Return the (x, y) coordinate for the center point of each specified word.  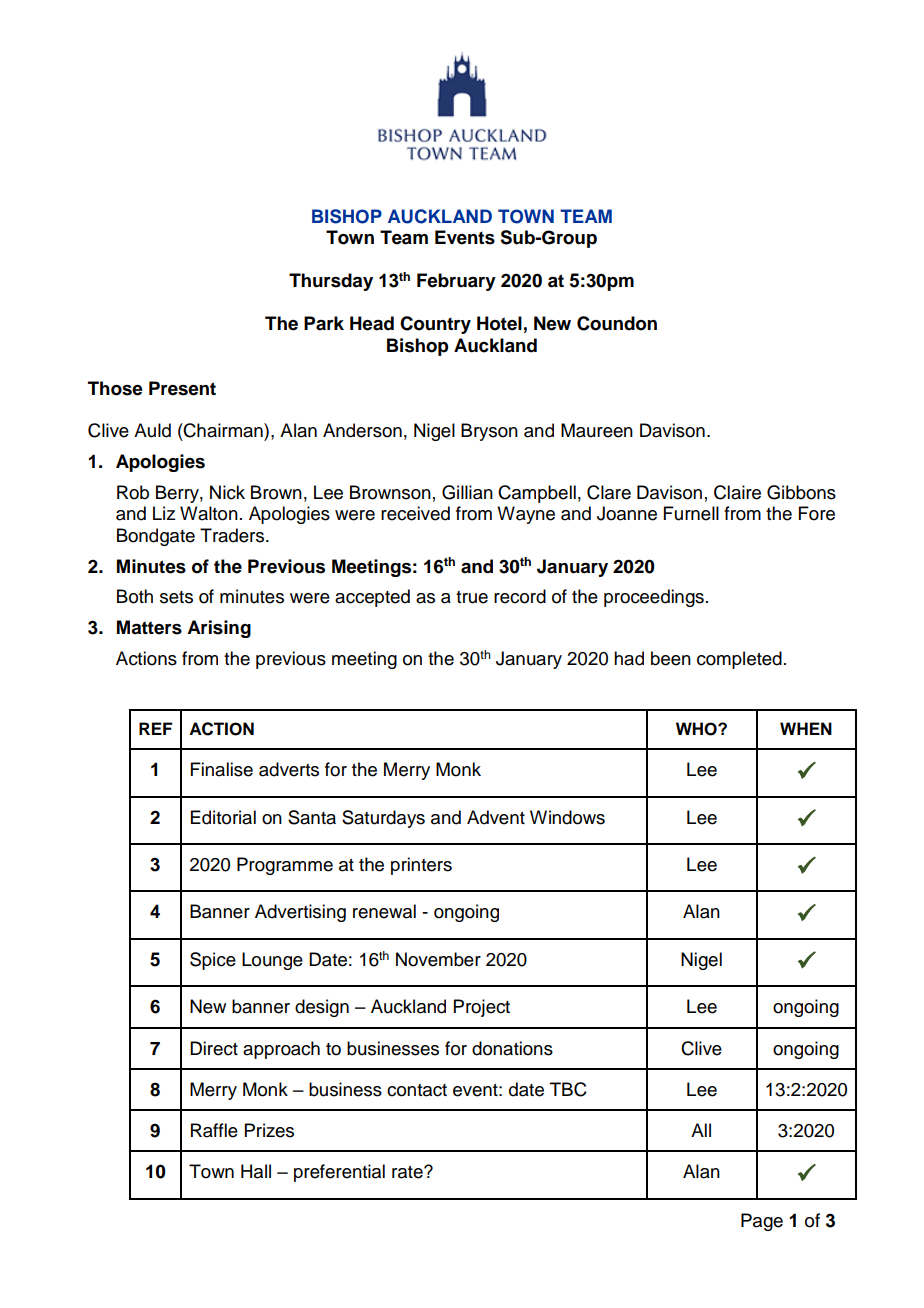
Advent (496, 817)
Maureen (597, 430)
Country (435, 325)
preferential (339, 1173)
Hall (256, 1171)
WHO (697, 729)
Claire (737, 492)
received (415, 513)
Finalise (222, 769)
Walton (209, 513)
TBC (568, 1089)
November (438, 959)
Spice (213, 961)
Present (182, 388)
